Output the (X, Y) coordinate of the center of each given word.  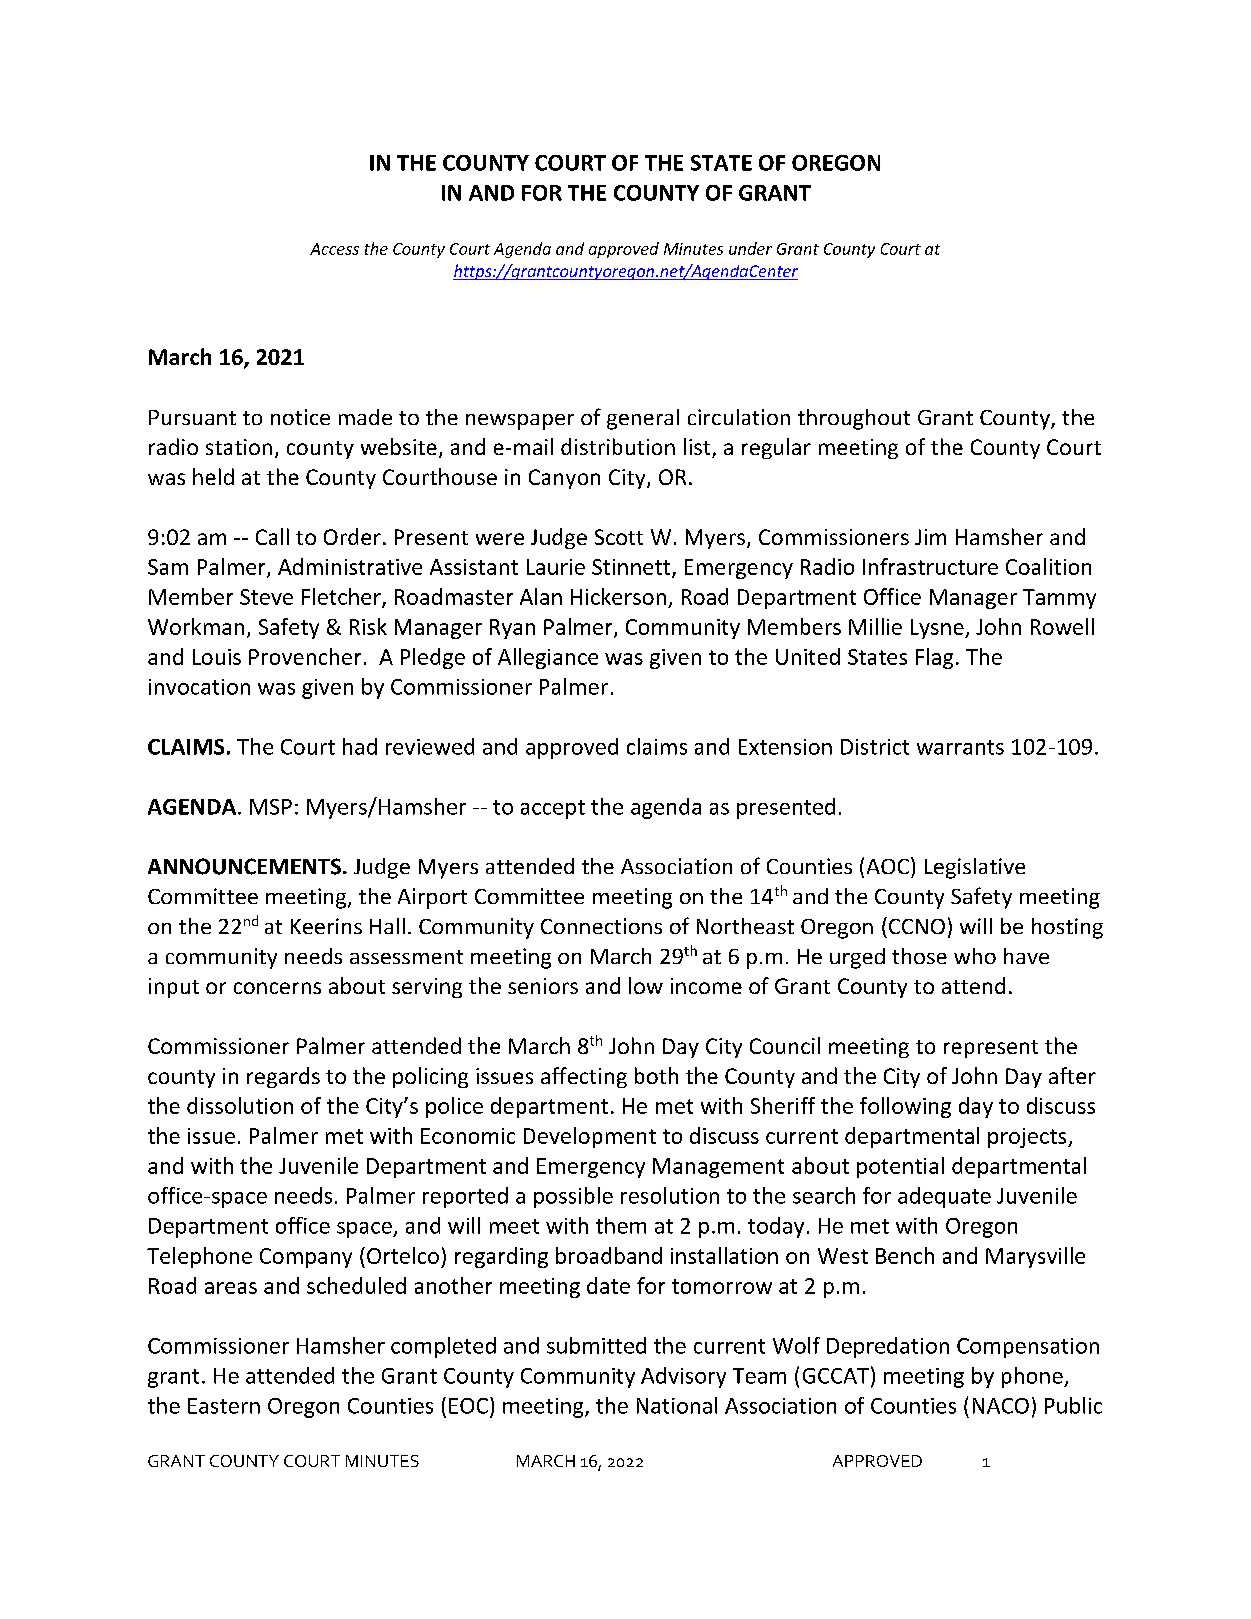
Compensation (1028, 1348)
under (750, 248)
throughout (854, 419)
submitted (596, 1345)
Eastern (224, 1406)
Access (334, 249)
